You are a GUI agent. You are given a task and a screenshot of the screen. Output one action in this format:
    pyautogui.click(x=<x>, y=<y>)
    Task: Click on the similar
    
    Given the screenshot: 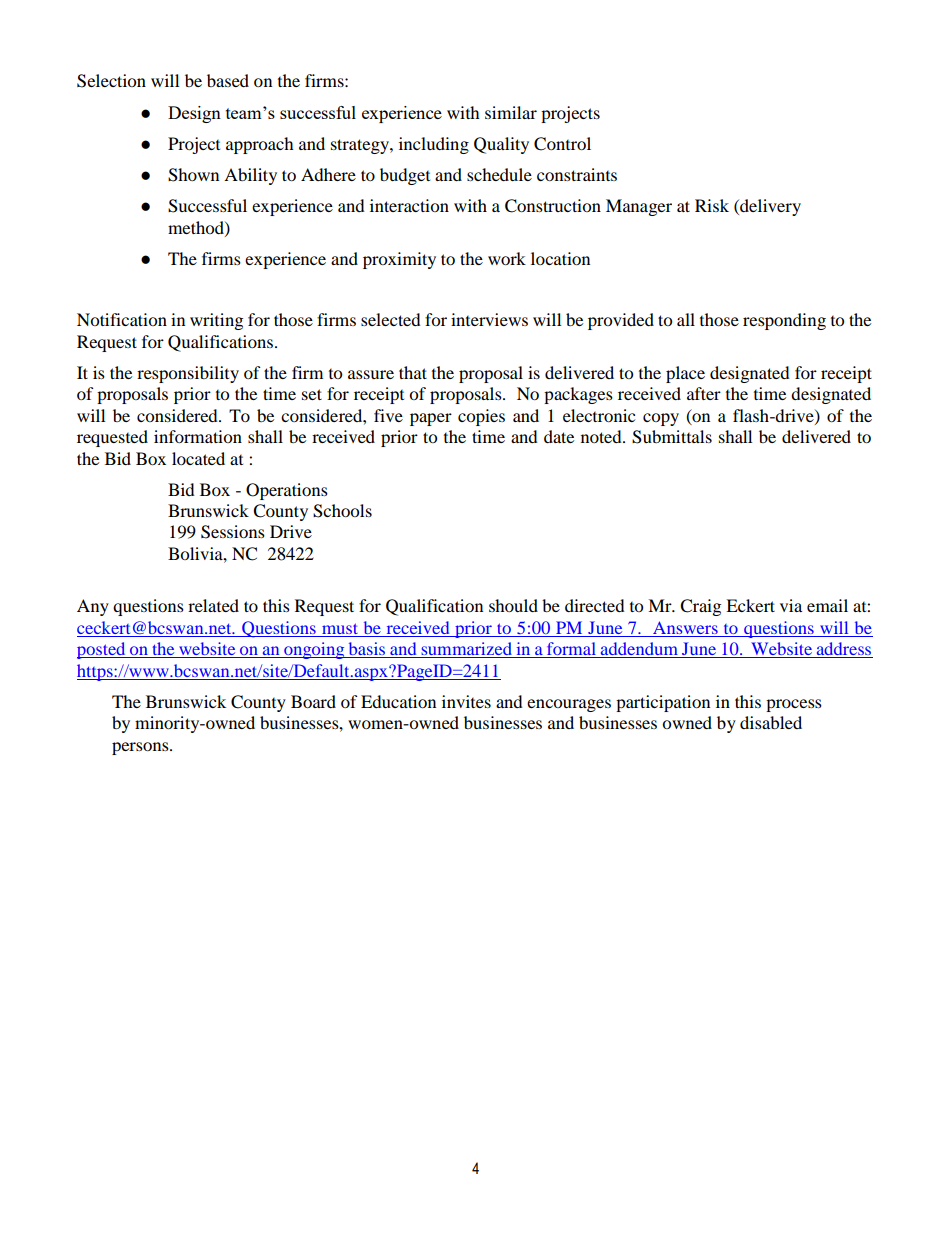 What is the action you would take?
    pyautogui.click(x=511, y=112)
